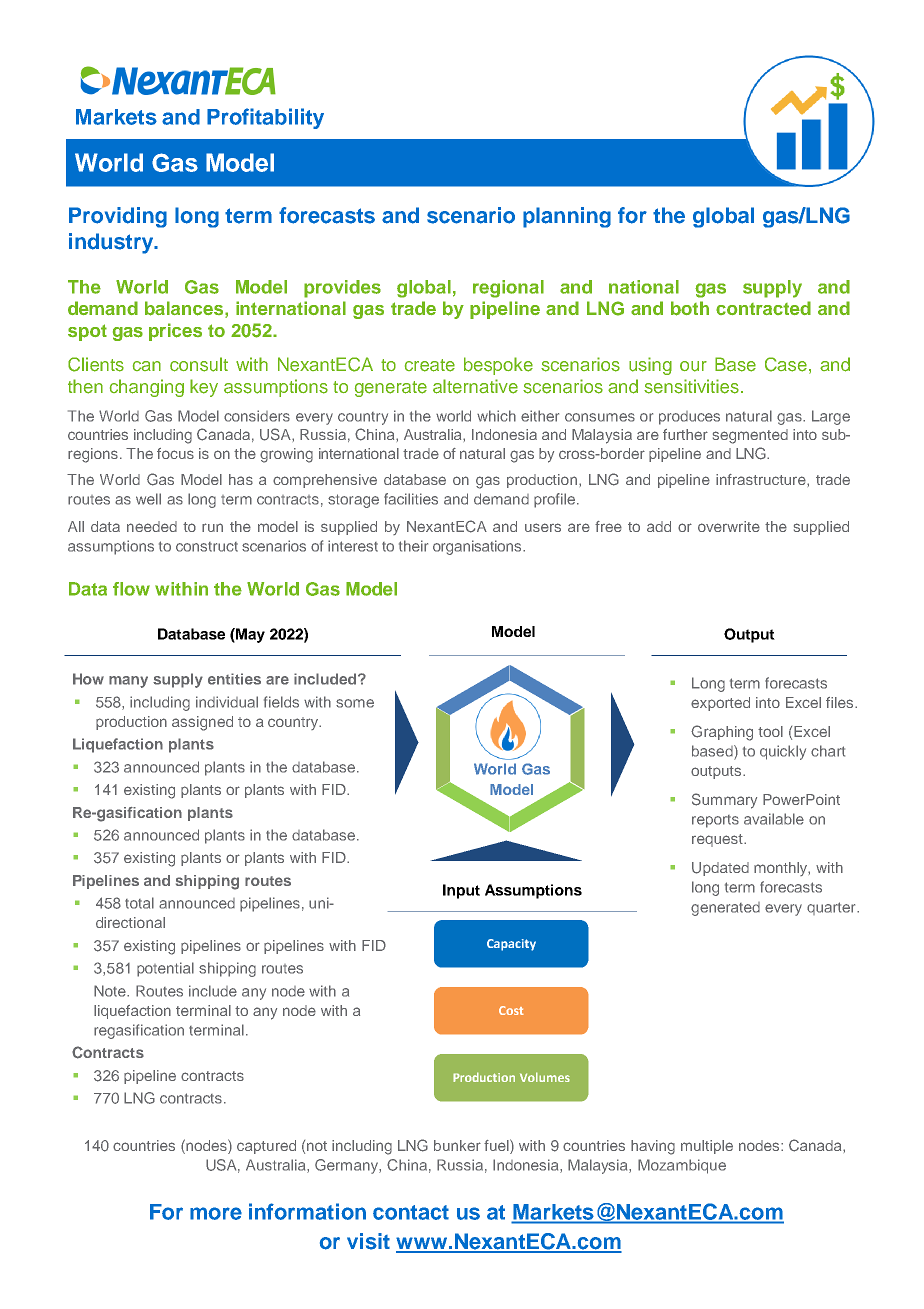 This page has width=924, height=1309. What do you see at coordinates (832, 908) in the page?
I see `quarter` at bounding box center [832, 908].
